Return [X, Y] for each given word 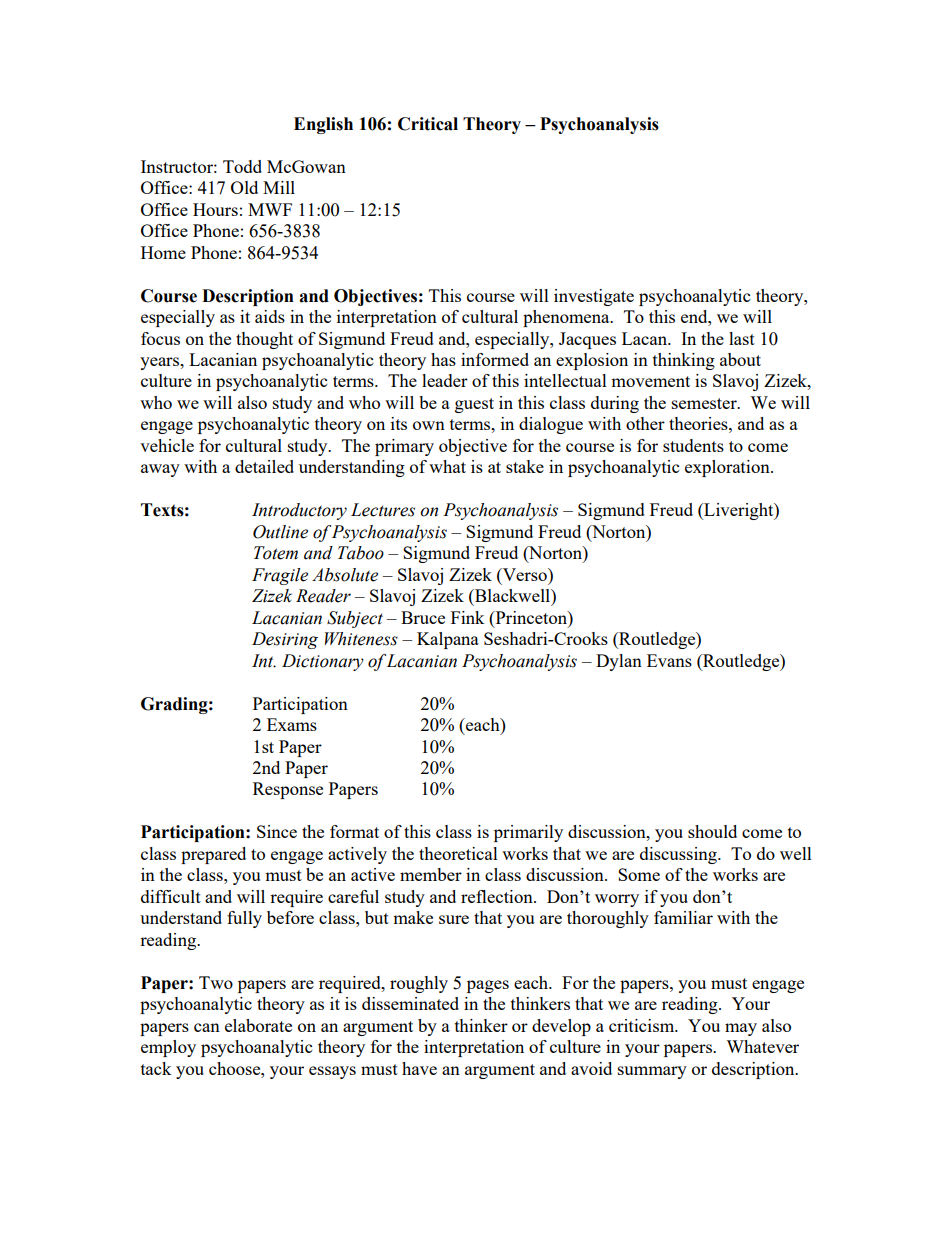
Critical [428, 124]
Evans [669, 660]
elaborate [258, 1025]
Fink [468, 617]
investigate [594, 297]
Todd [242, 166]
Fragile [280, 576]
